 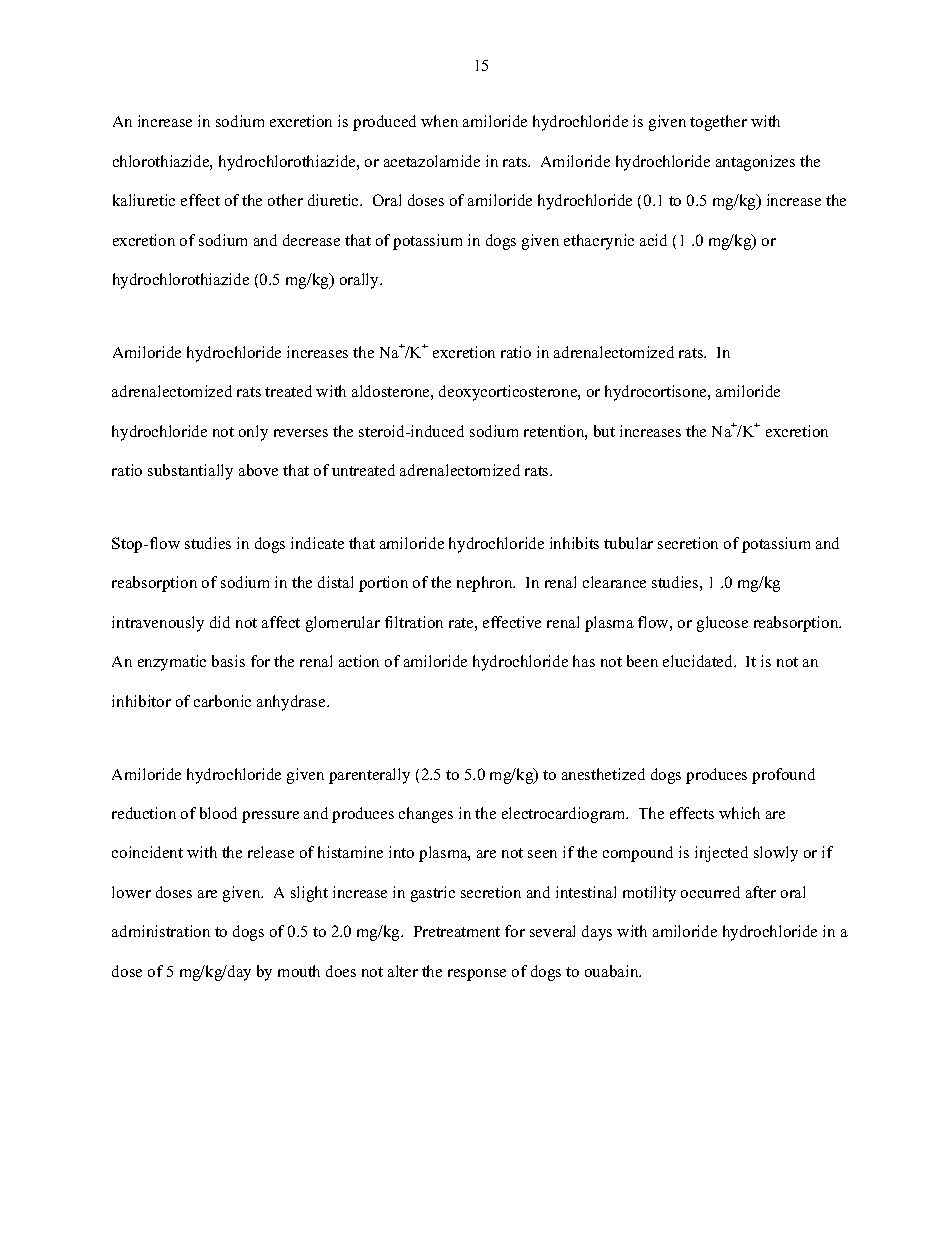 What do you see at coordinates (718, 123) in the document?
I see `together` at bounding box center [718, 123].
